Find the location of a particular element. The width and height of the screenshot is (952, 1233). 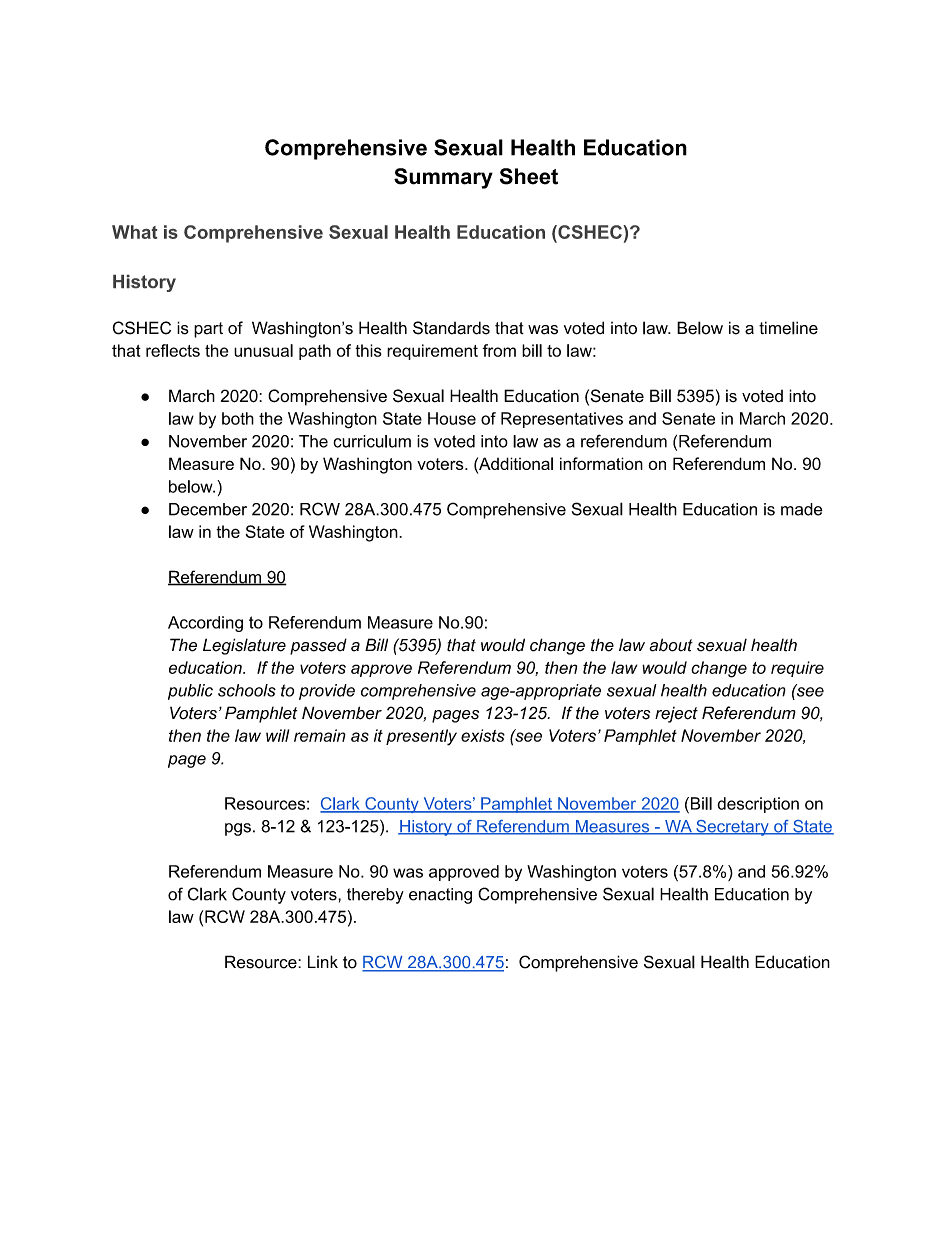

passed is located at coordinates (318, 646).
